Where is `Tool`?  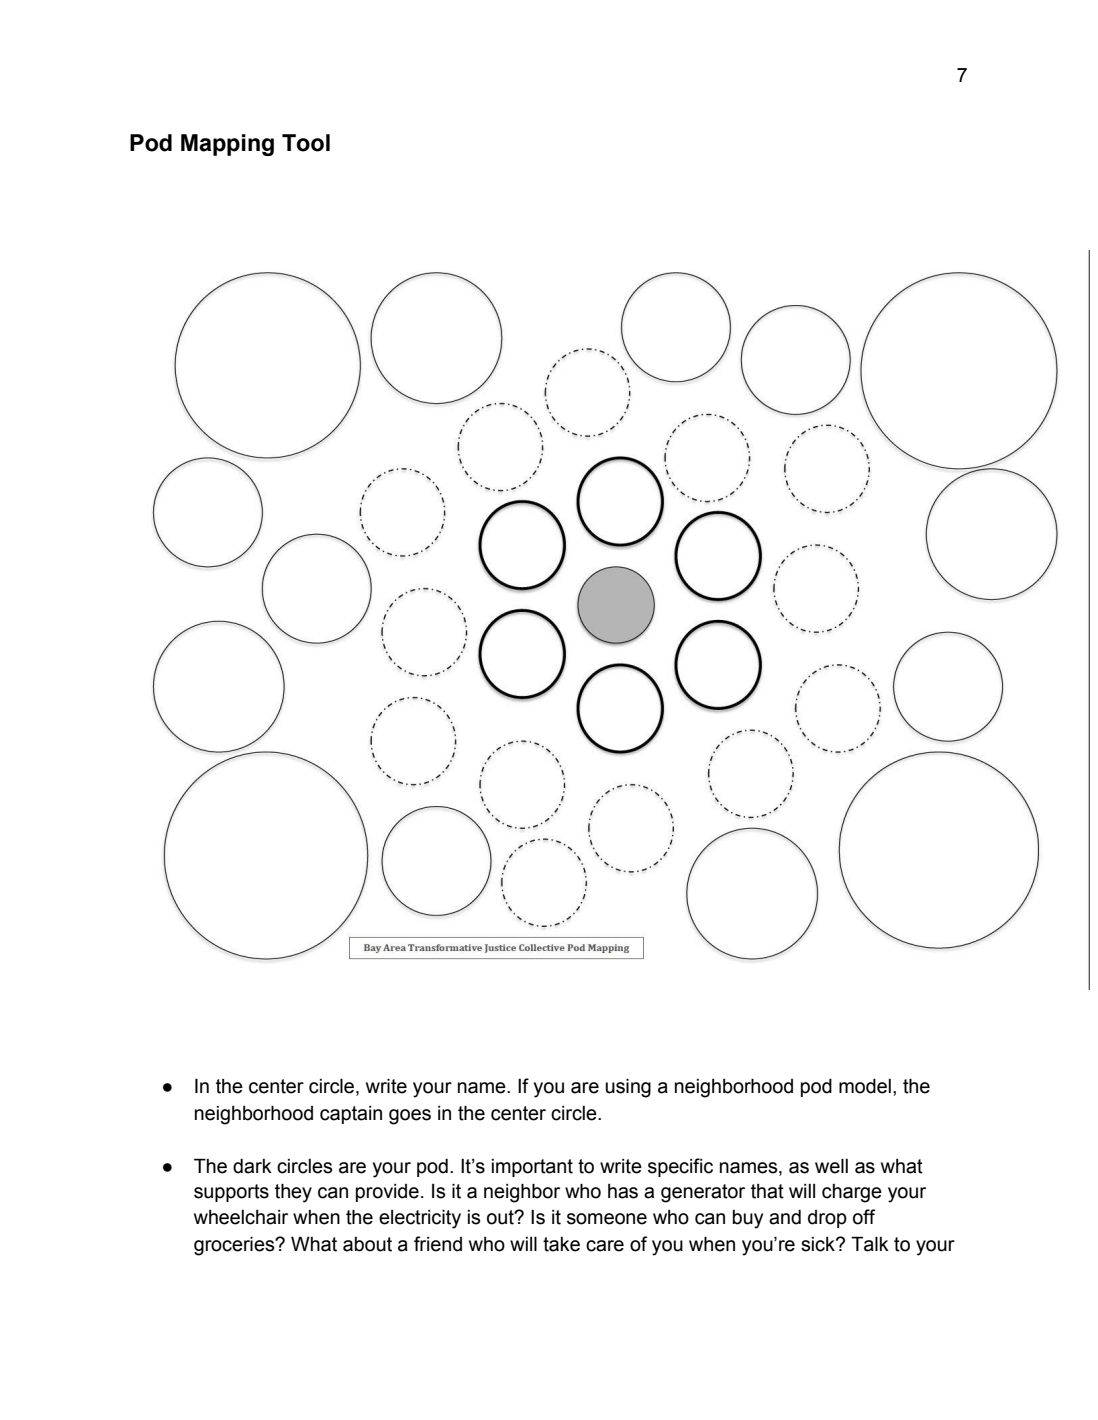 Tool is located at coordinates (306, 143).
